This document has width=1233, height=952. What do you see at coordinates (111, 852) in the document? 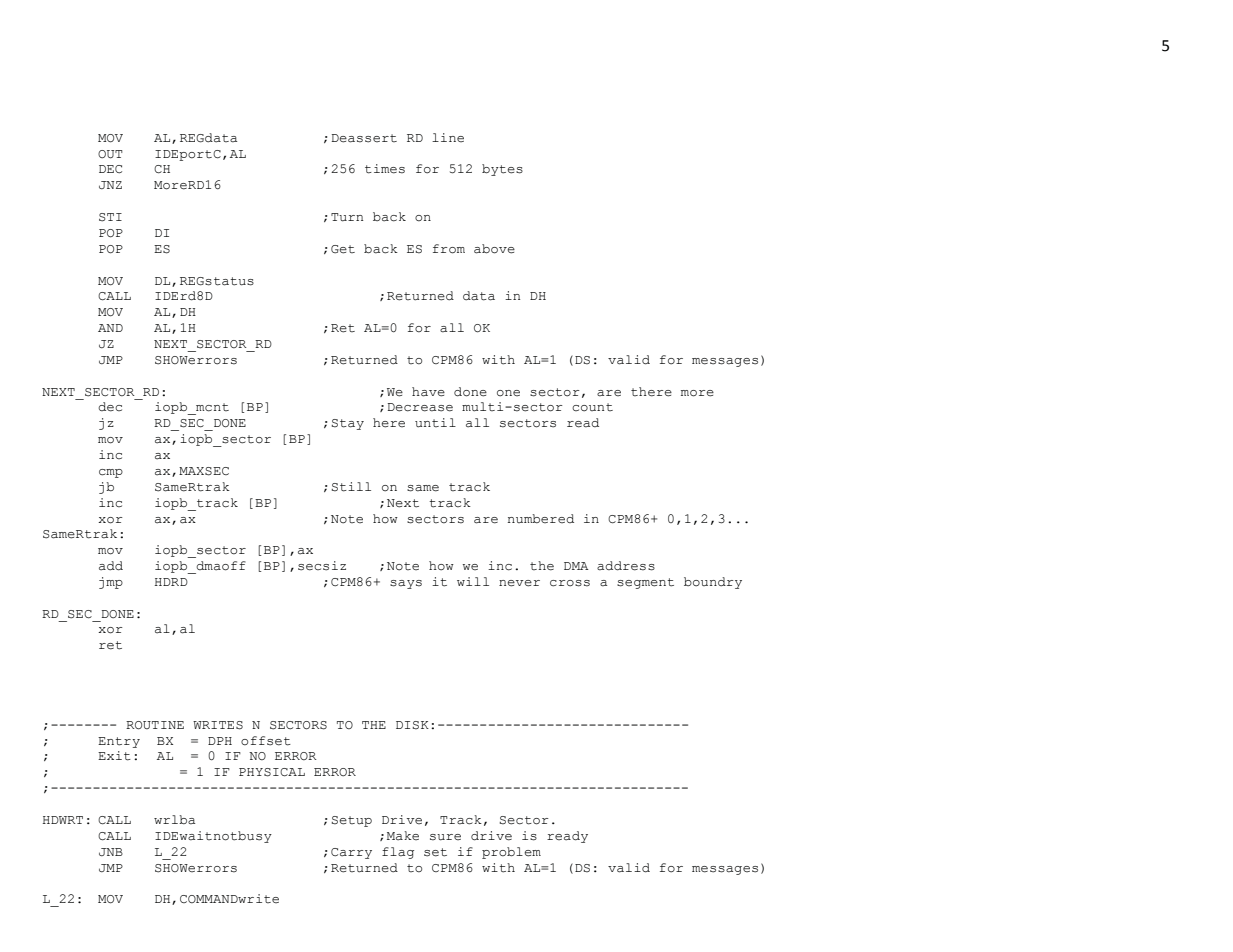
I see `JNB` at bounding box center [111, 852].
